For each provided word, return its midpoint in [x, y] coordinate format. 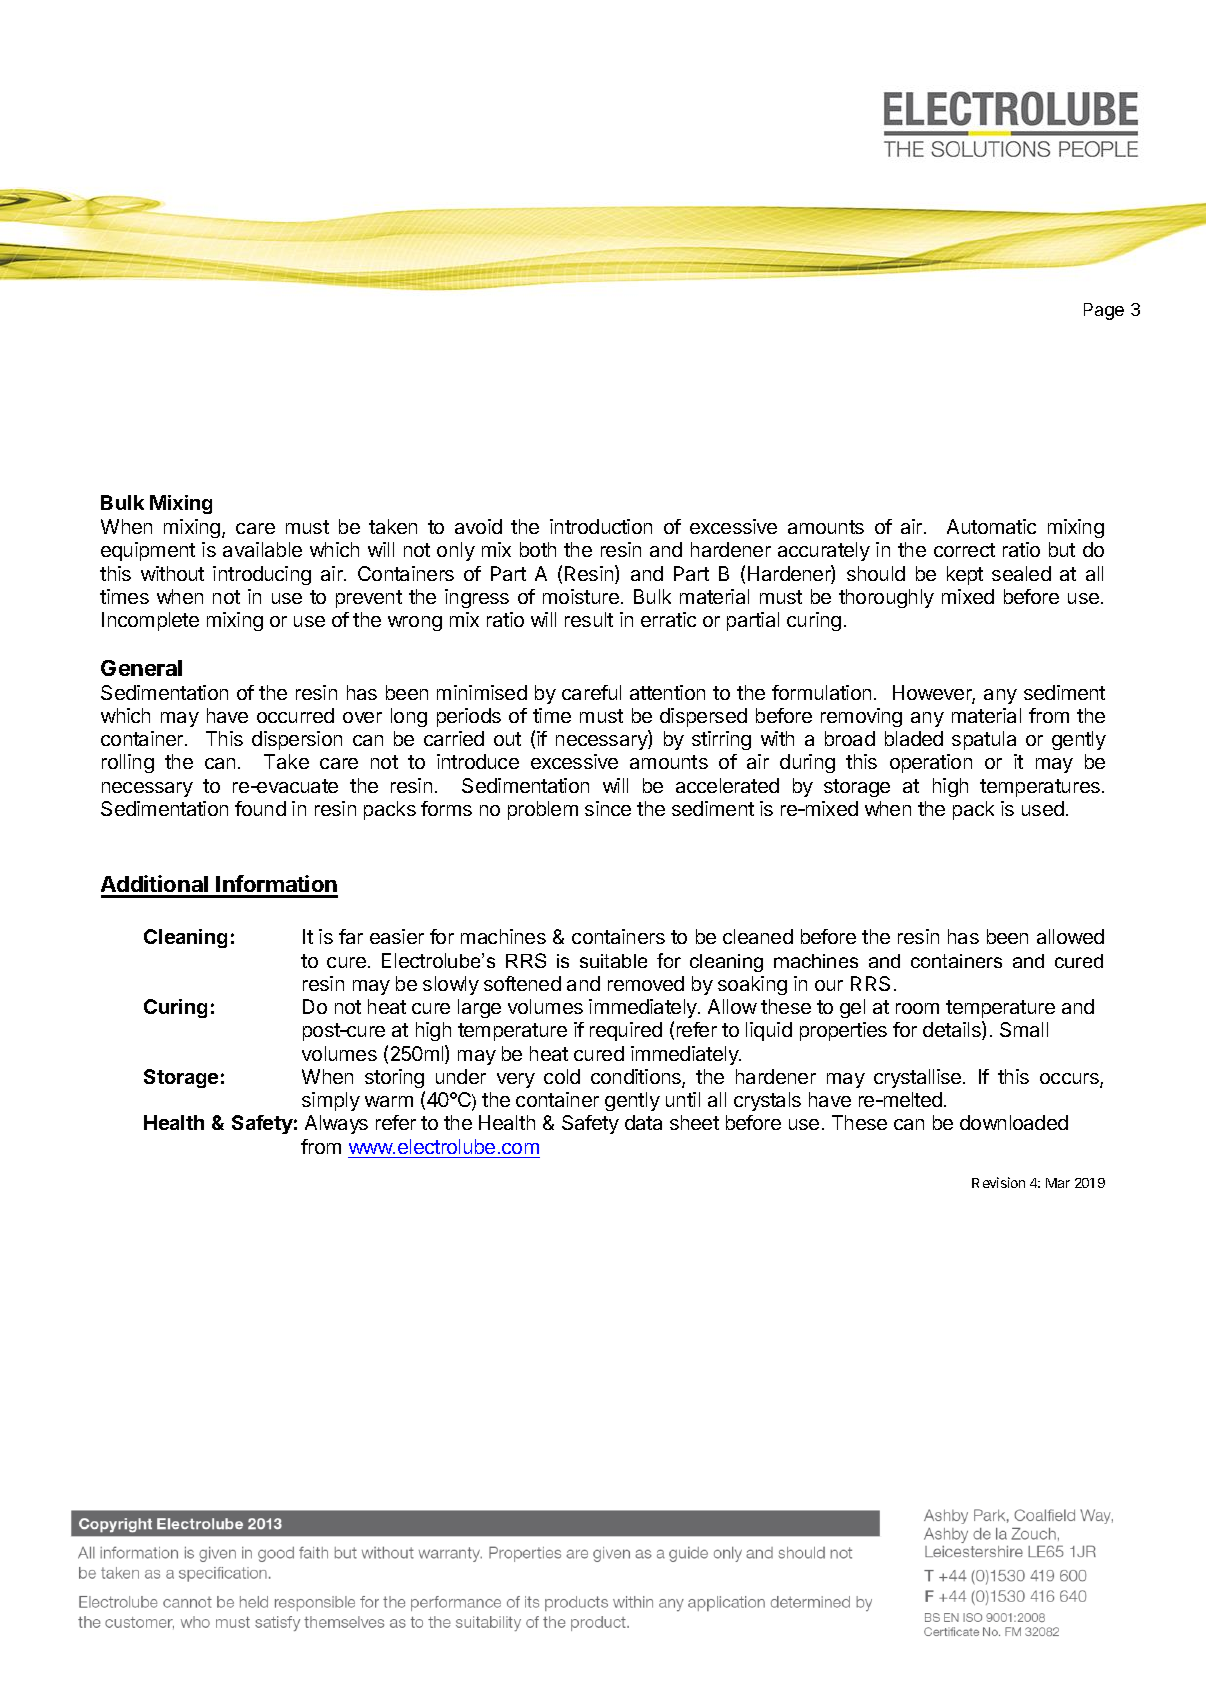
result [589, 619]
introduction [601, 526]
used [1043, 808]
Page [1104, 311]
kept [965, 575]
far [351, 936]
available [262, 549]
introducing [262, 575]
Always [336, 1124]
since [608, 808]
